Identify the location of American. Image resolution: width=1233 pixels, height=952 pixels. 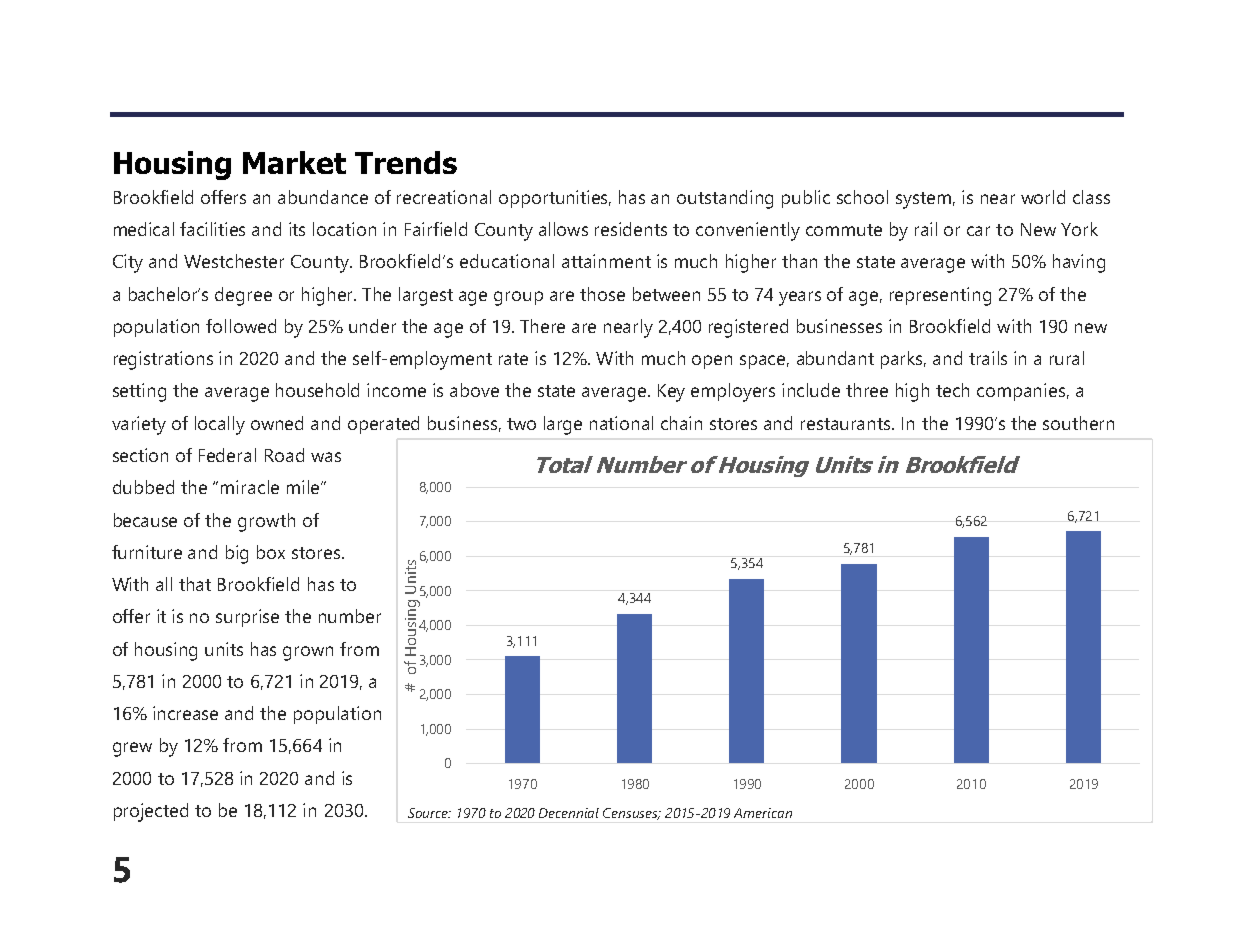
(763, 813).
